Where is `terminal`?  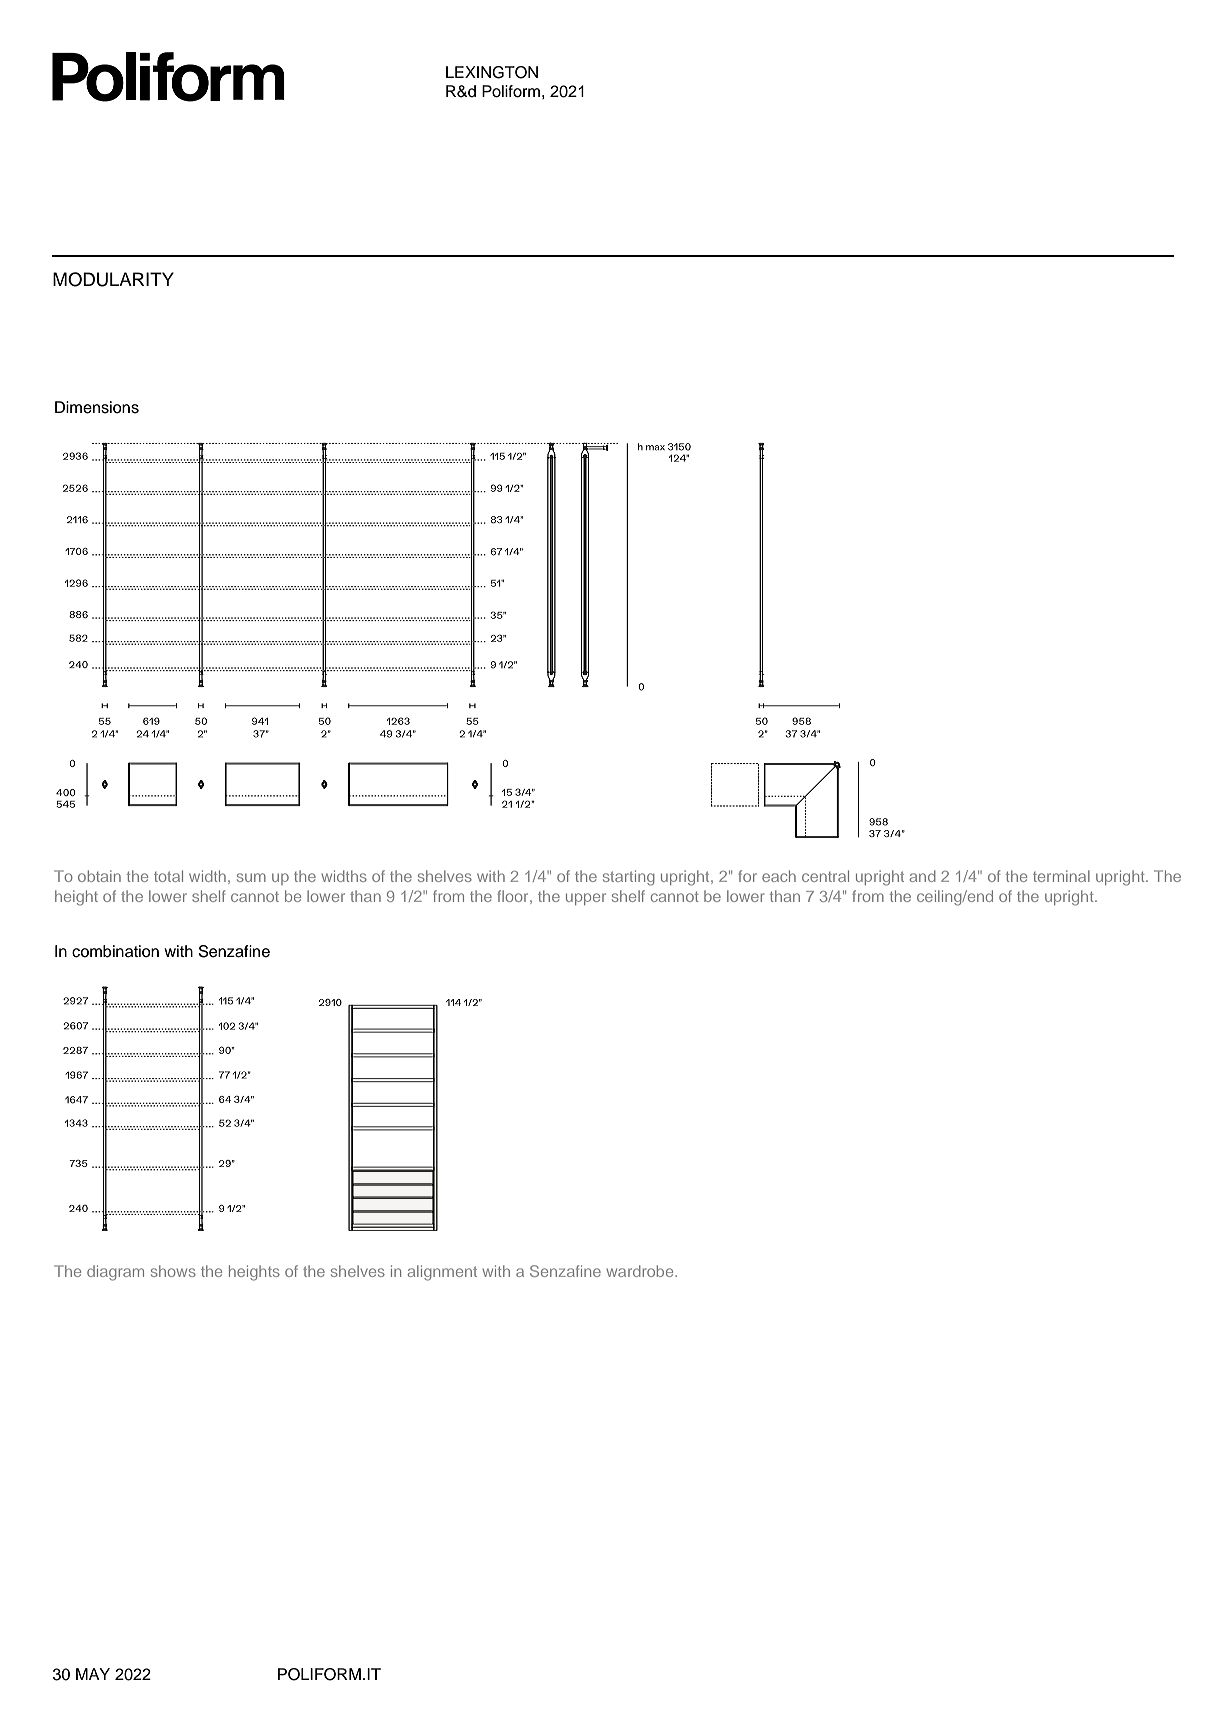
terminal is located at coordinates (1061, 876).
